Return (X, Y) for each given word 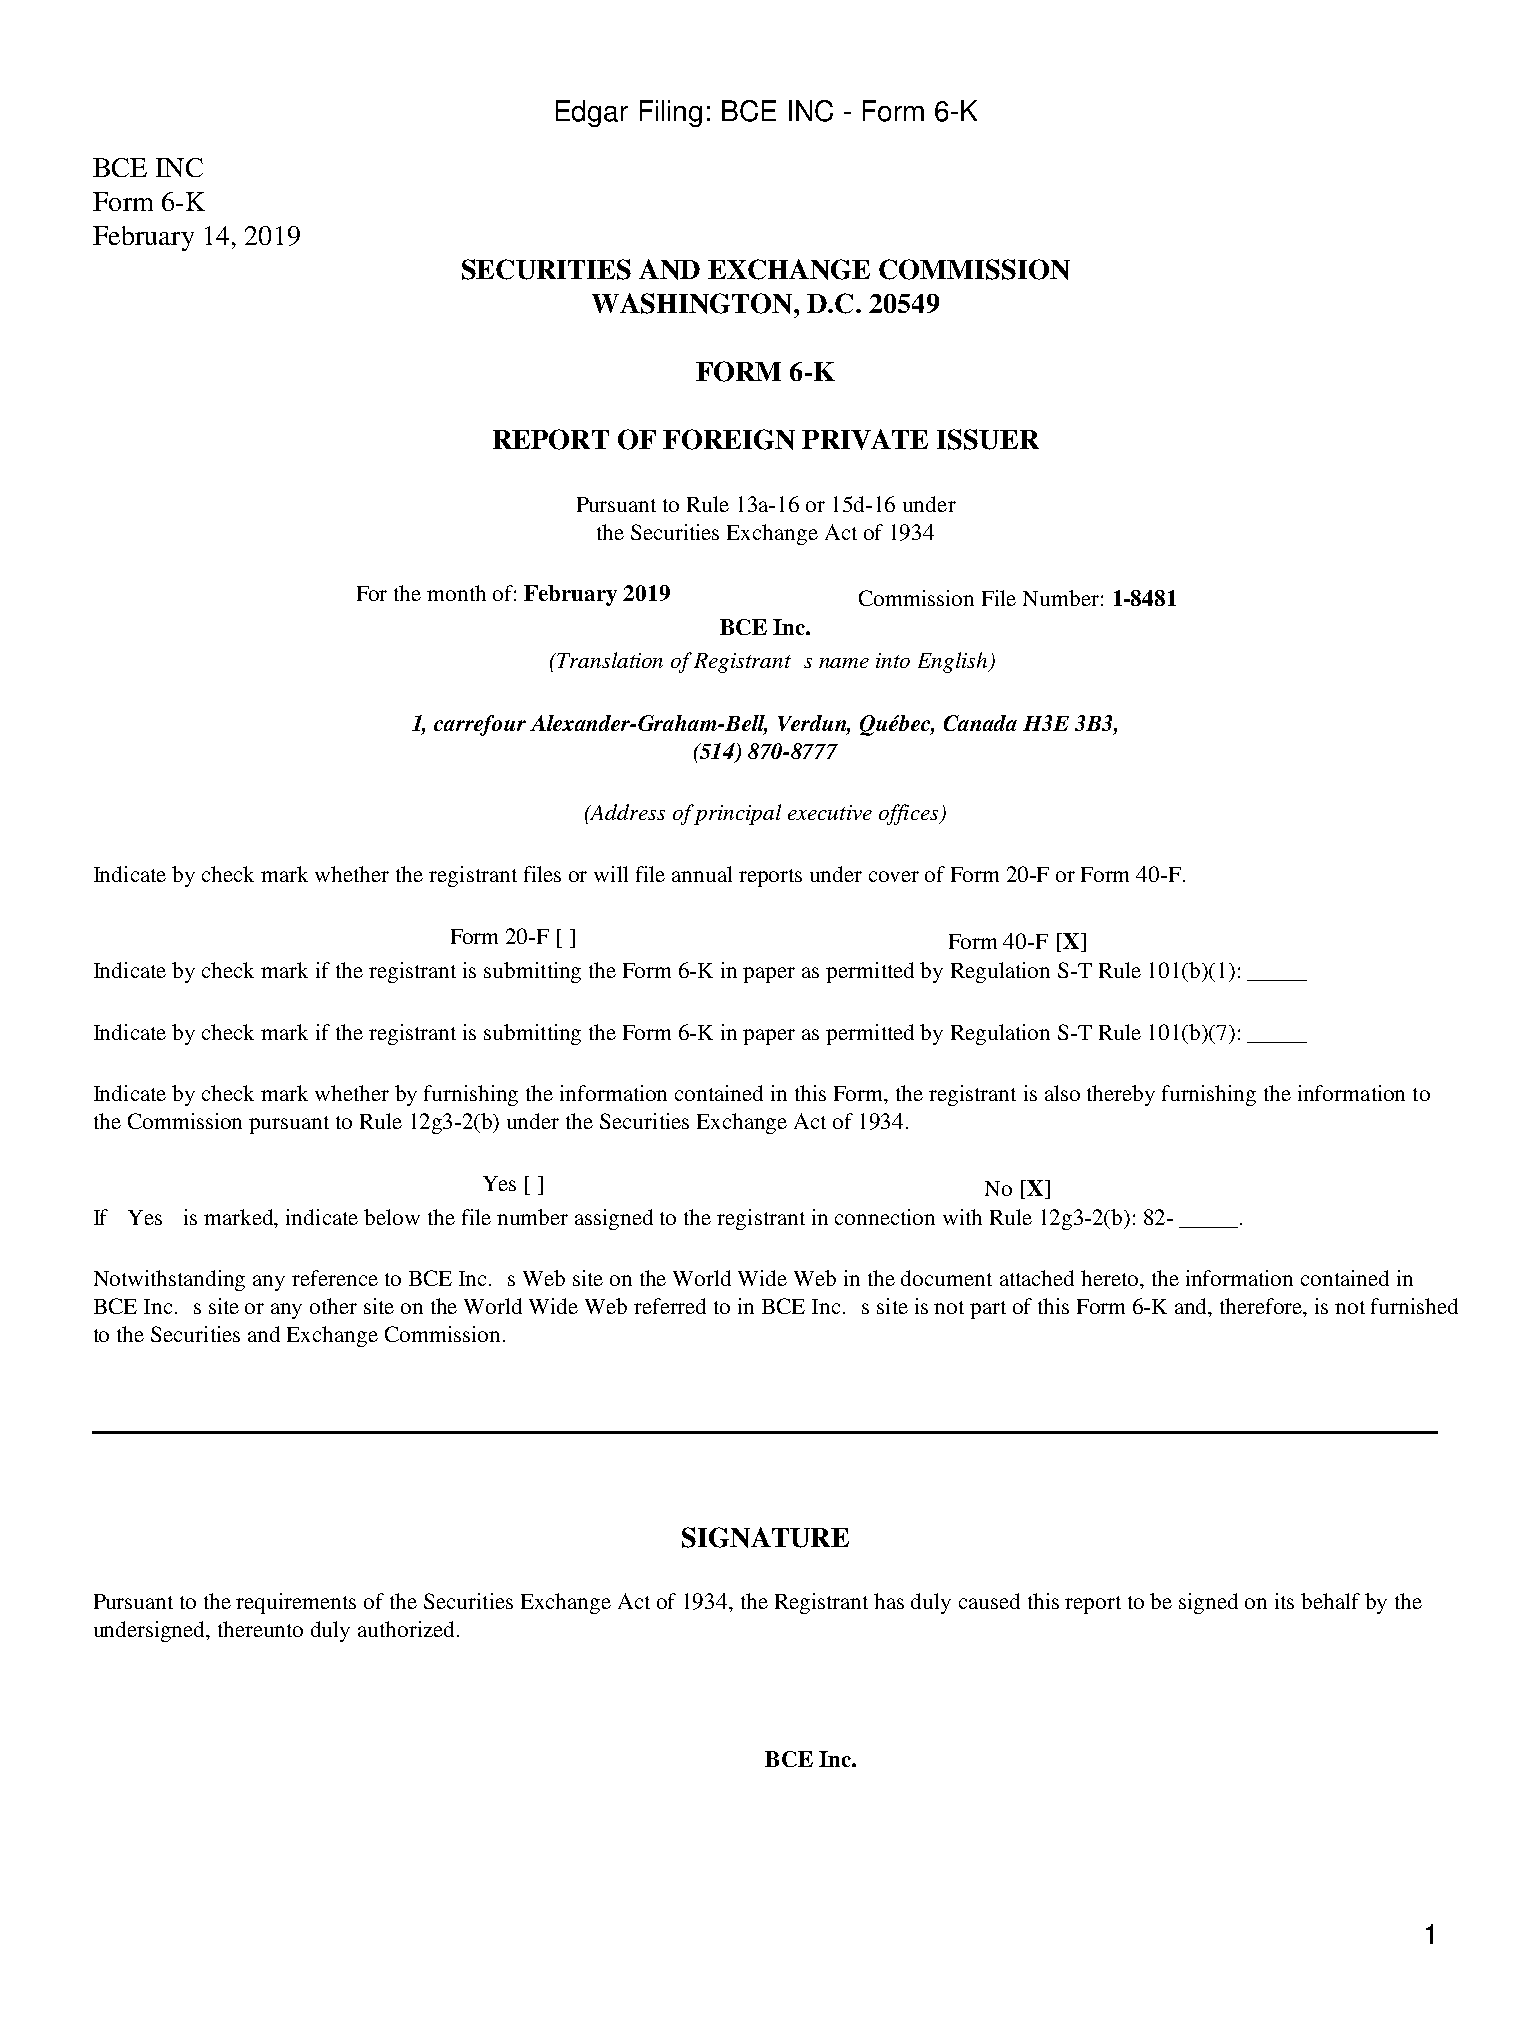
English (954, 662)
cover (894, 876)
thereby (1121, 1095)
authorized (408, 1629)
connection (885, 1217)
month (456, 593)
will (611, 874)
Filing (671, 113)
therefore (1262, 1307)
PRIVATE (865, 439)
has (889, 1601)
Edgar (592, 113)
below (392, 1217)
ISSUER (988, 439)
